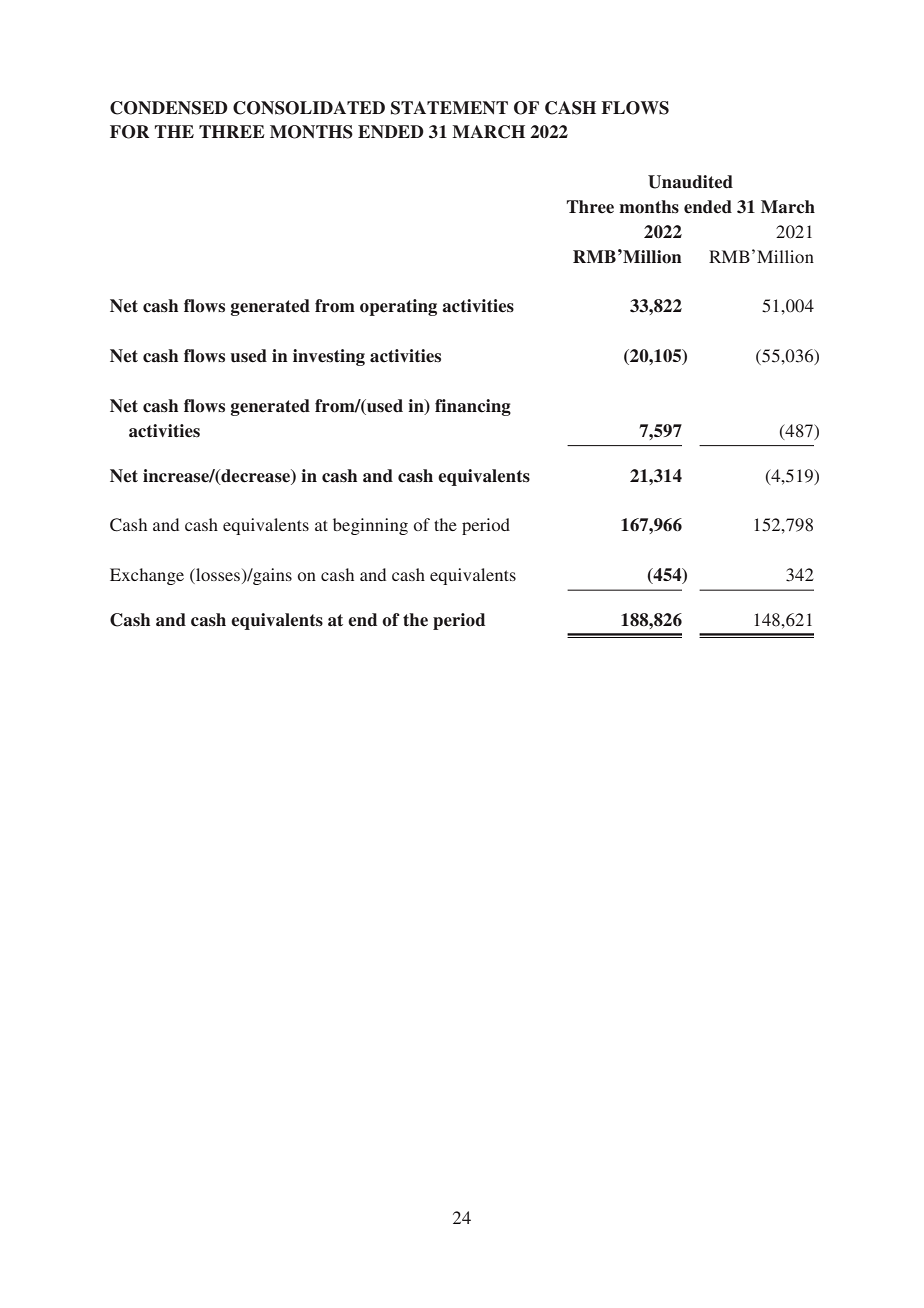 The height and width of the image is (1308, 924). Describe the element at coordinates (473, 407) in the image. I see `financing` at that location.
